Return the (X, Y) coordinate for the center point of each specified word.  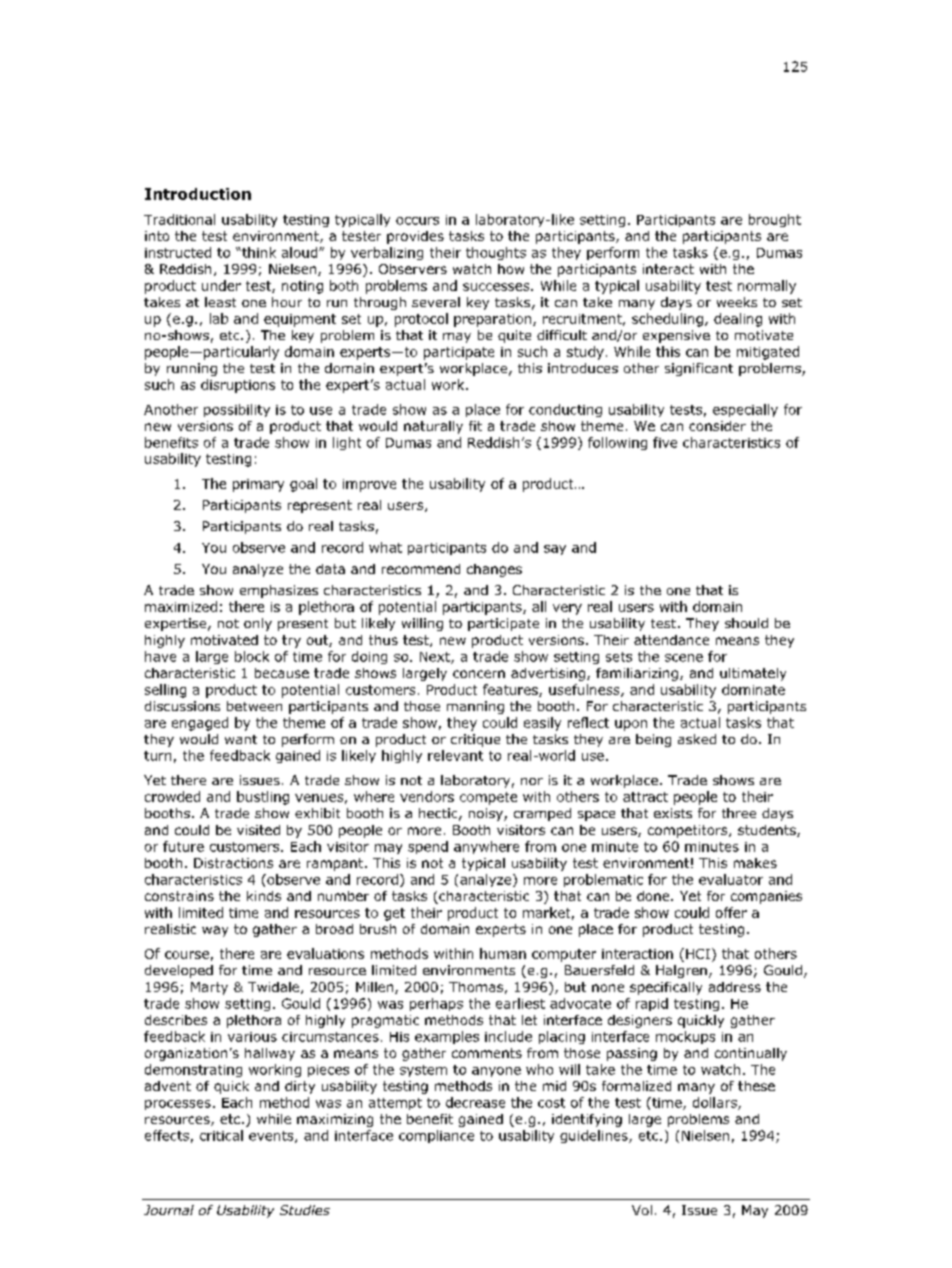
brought (775, 220)
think (258, 252)
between (254, 706)
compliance (436, 1136)
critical (221, 1135)
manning (475, 707)
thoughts (496, 253)
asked (697, 739)
